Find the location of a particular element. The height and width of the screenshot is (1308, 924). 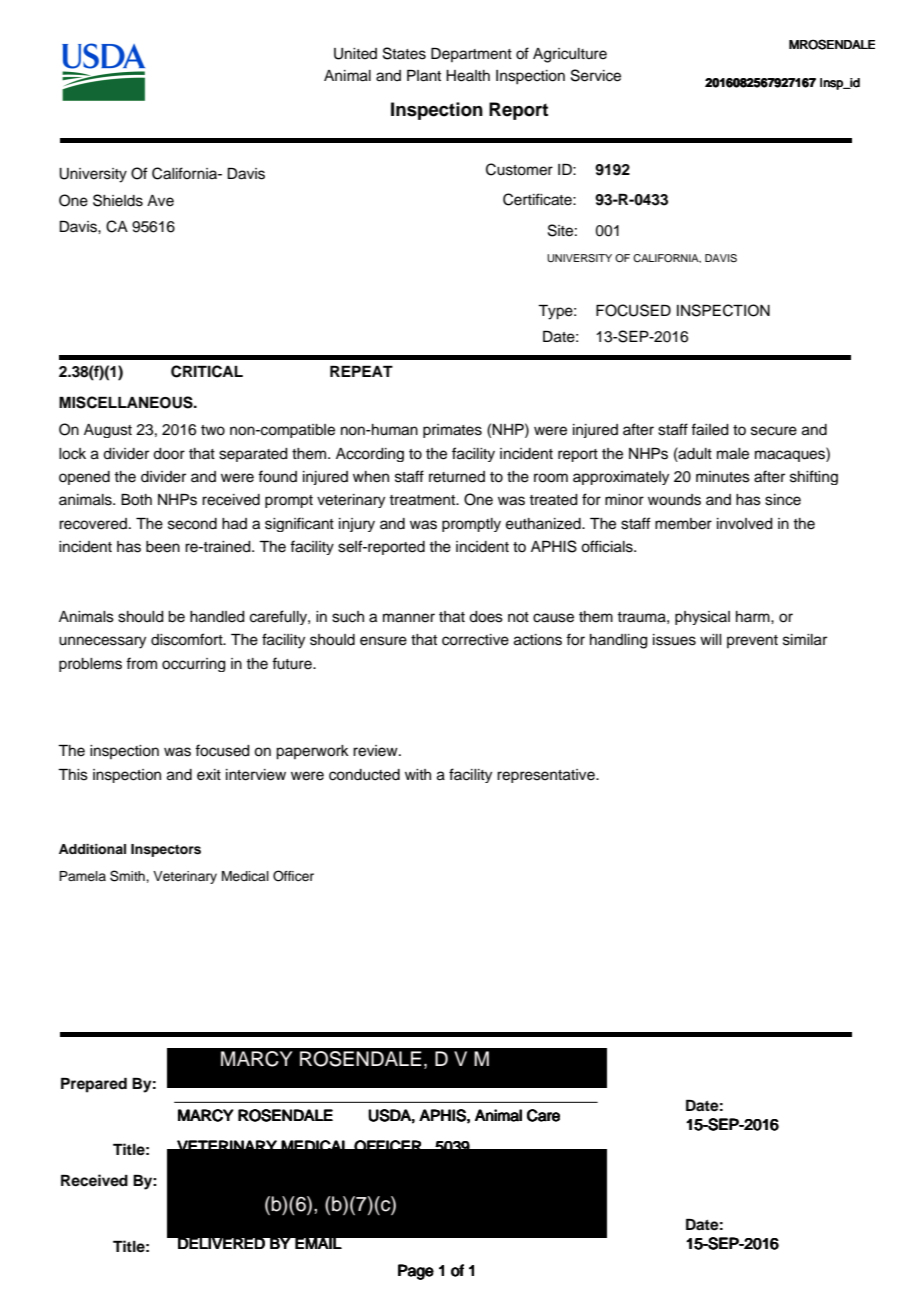

with is located at coordinates (418, 774).
